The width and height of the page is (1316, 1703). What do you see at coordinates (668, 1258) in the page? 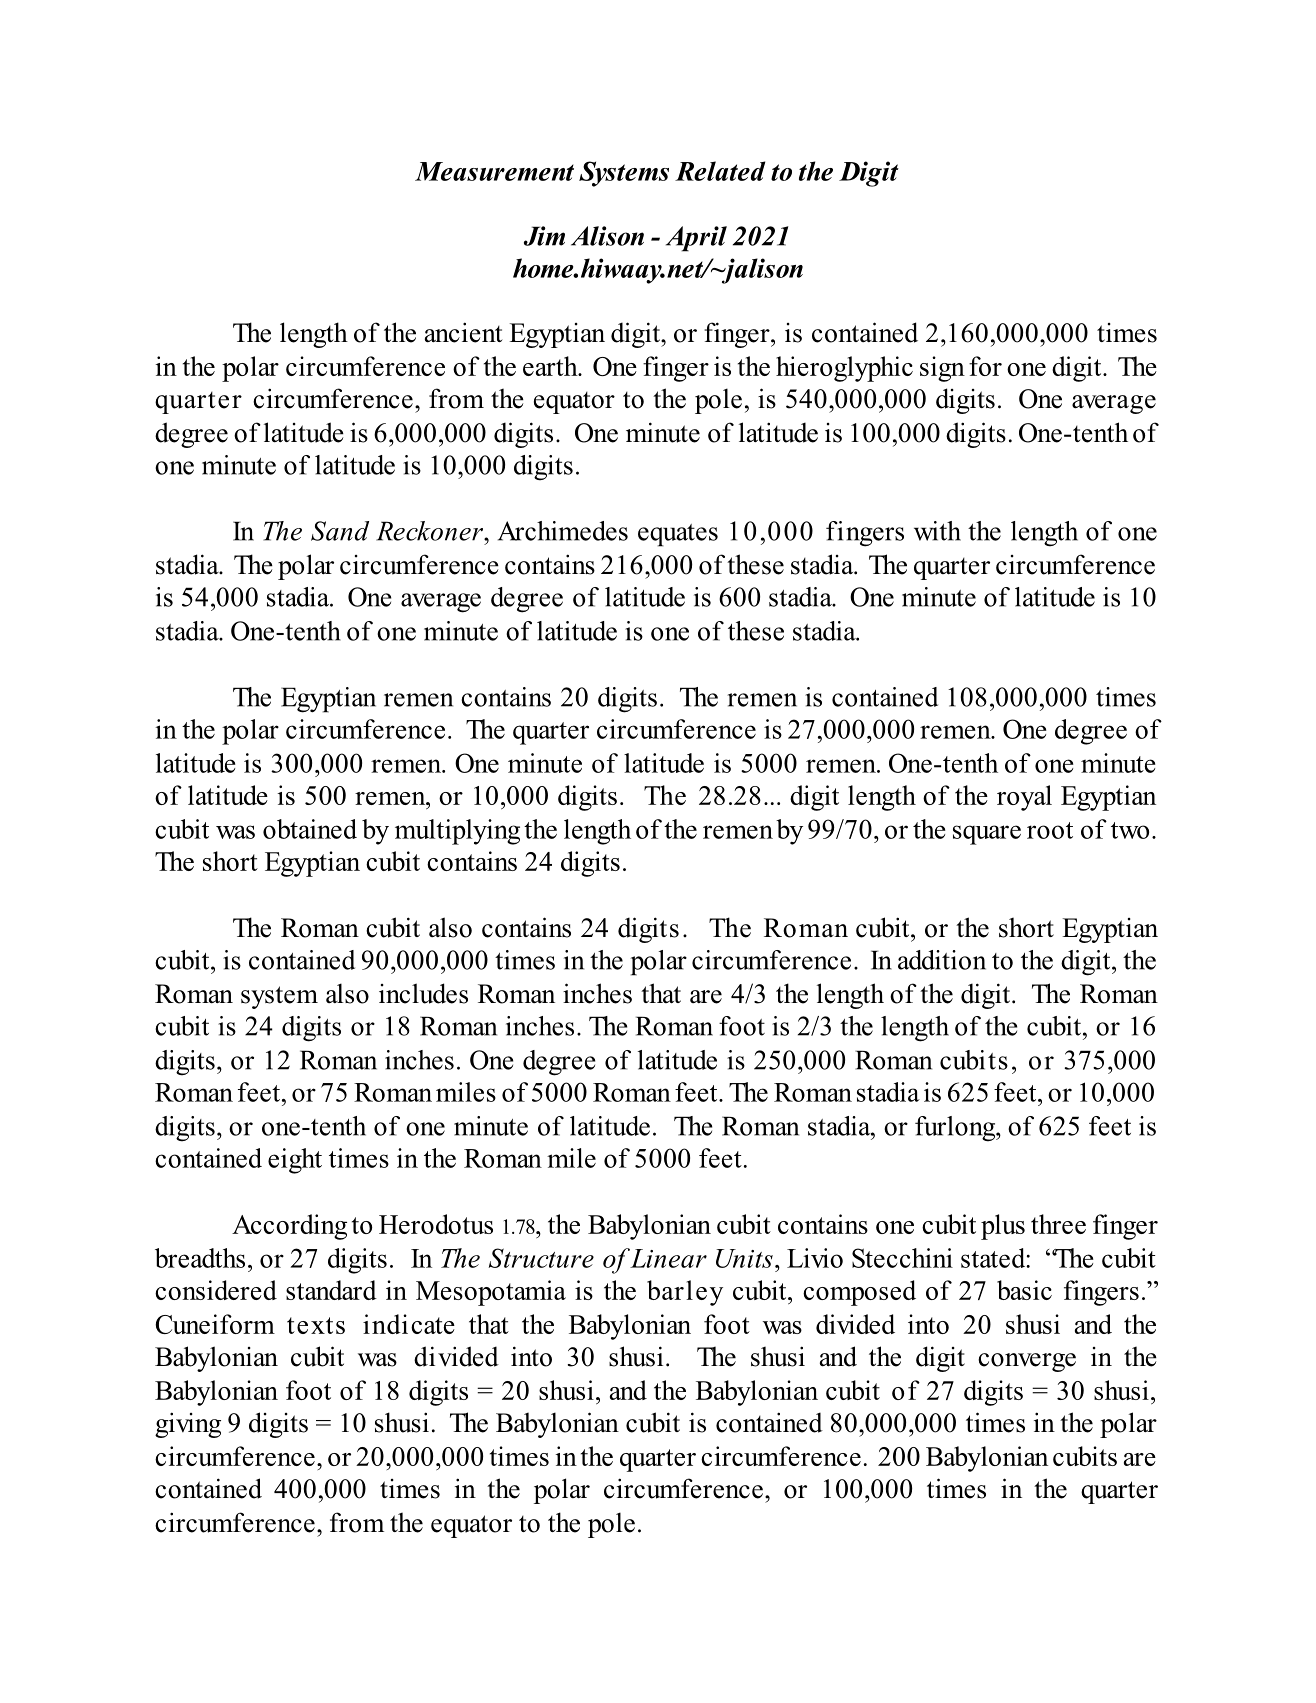
I see `Linear` at bounding box center [668, 1258].
